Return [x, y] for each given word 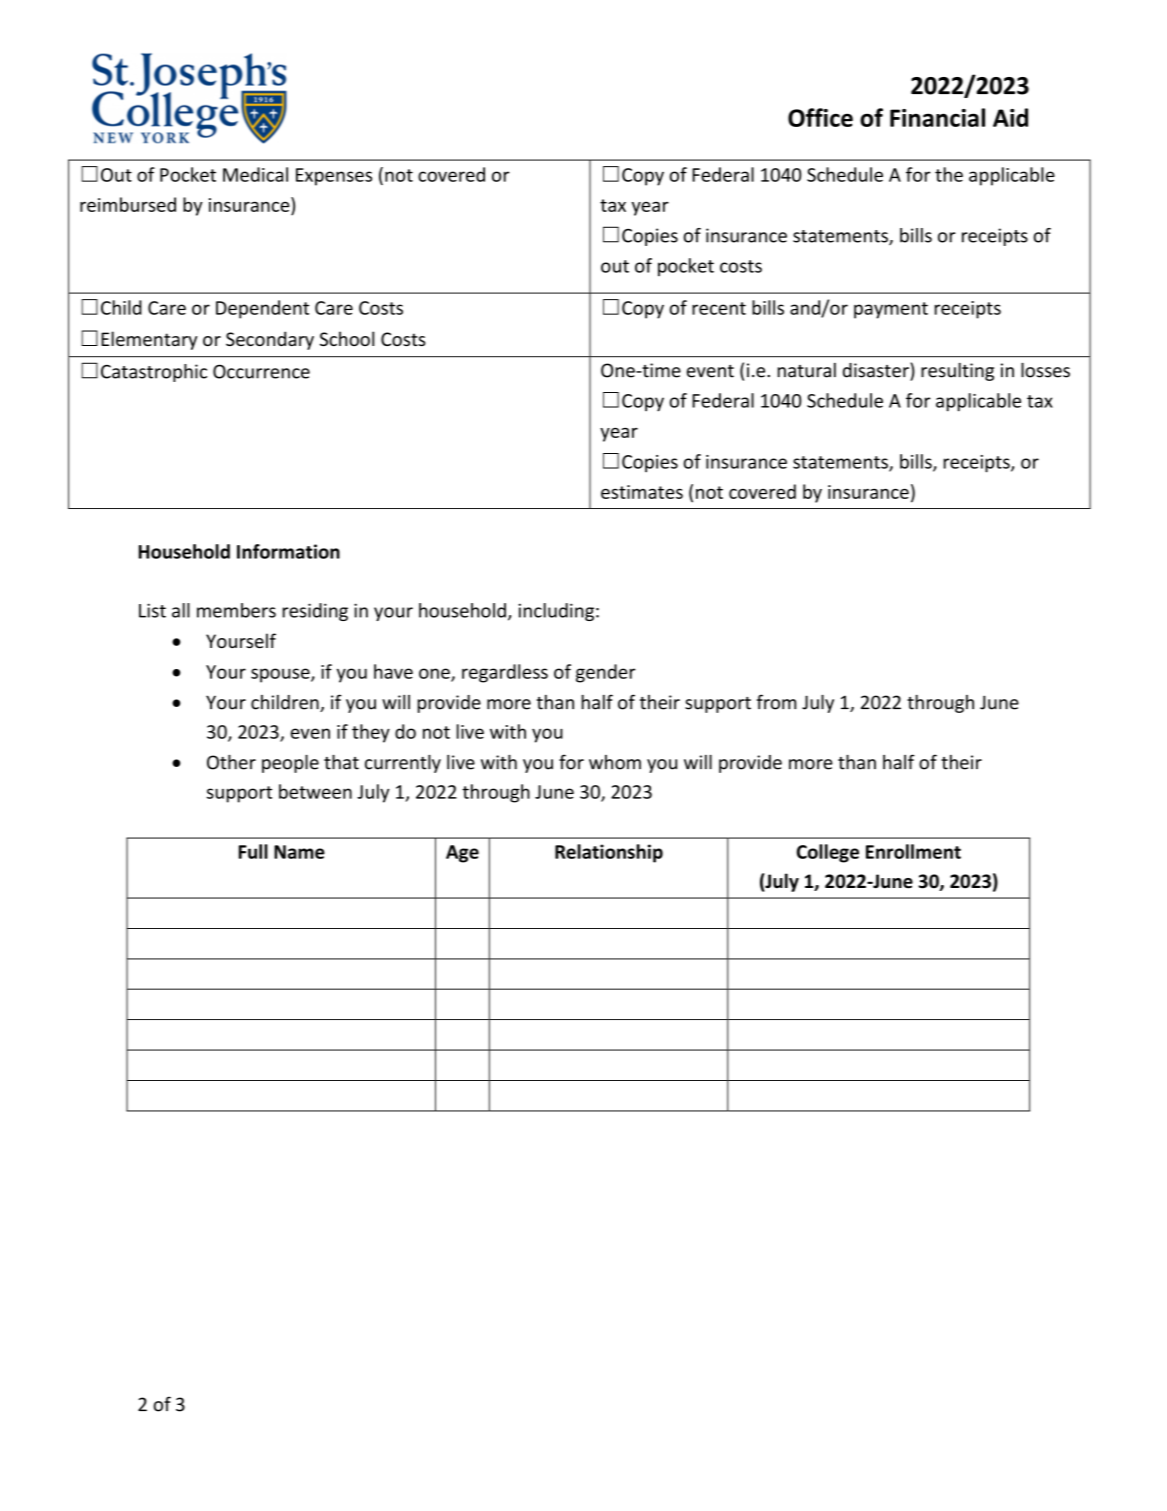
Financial [937, 117]
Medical [255, 174]
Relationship [609, 853]
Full [253, 851]
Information [288, 551]
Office [820, 117]
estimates [642, 492]
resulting [957, 372]
